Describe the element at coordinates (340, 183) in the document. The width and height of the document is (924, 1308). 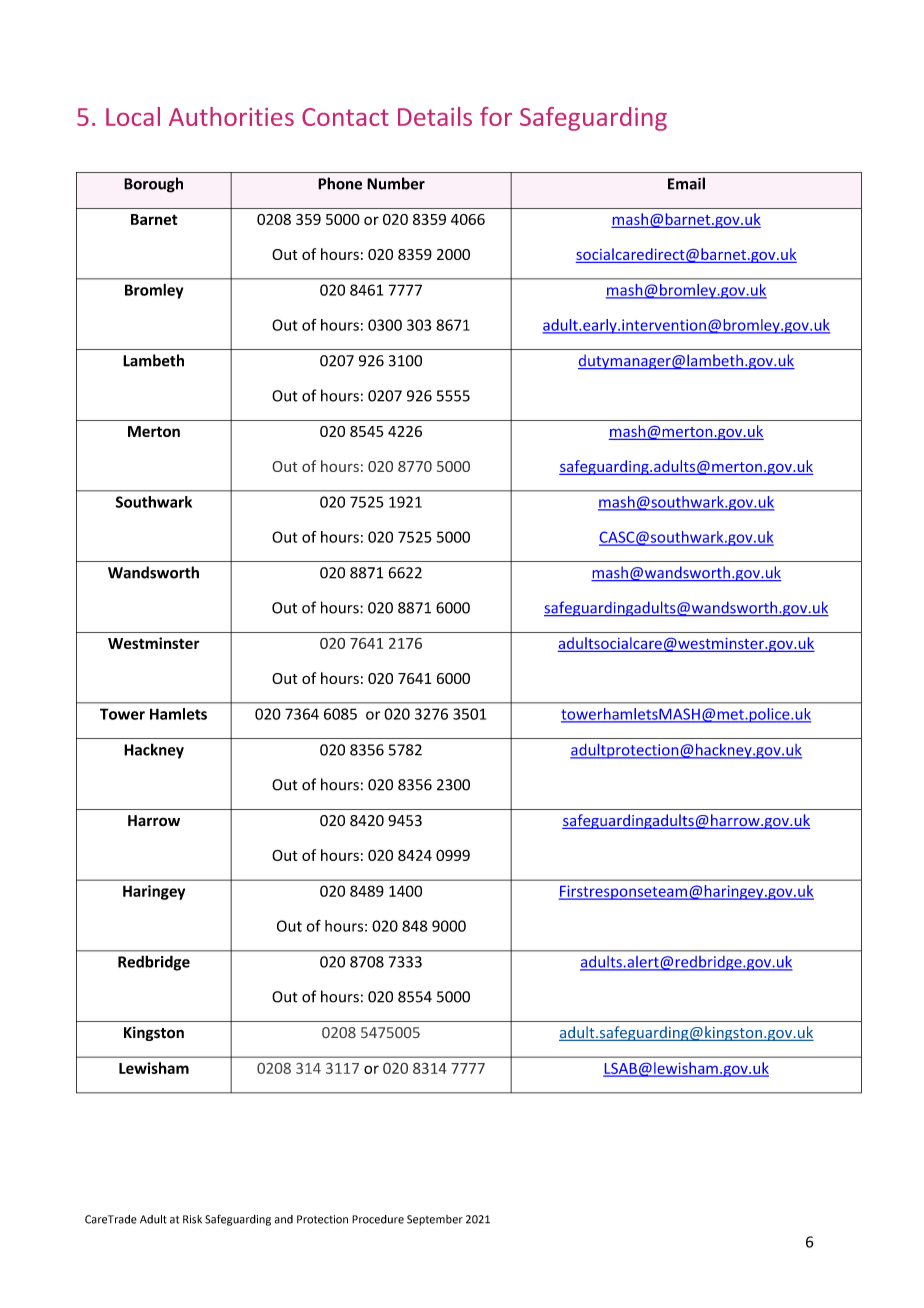
I see `Phone` at that location.
